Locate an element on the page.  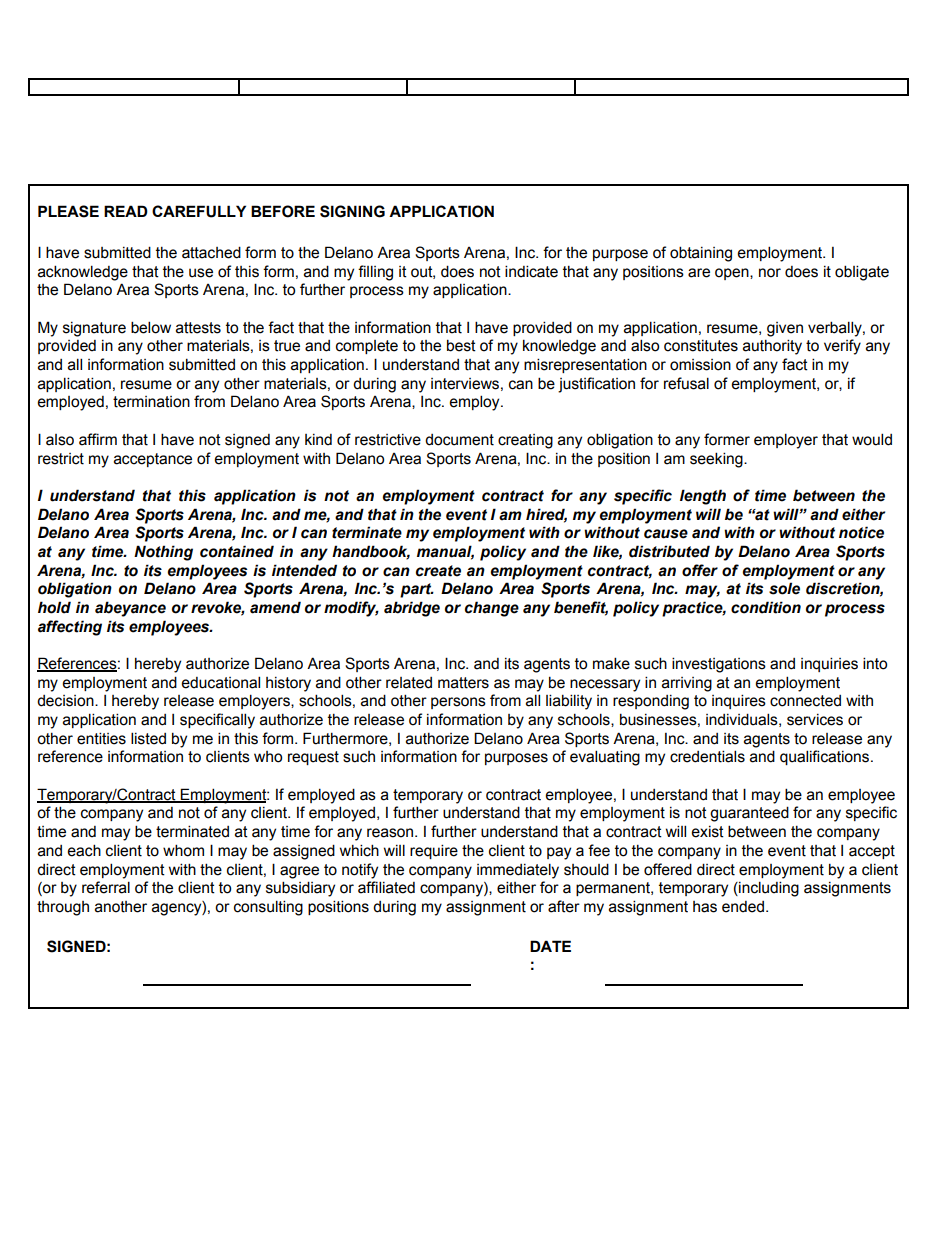
obtaining is located at coordinates (701, 254).
